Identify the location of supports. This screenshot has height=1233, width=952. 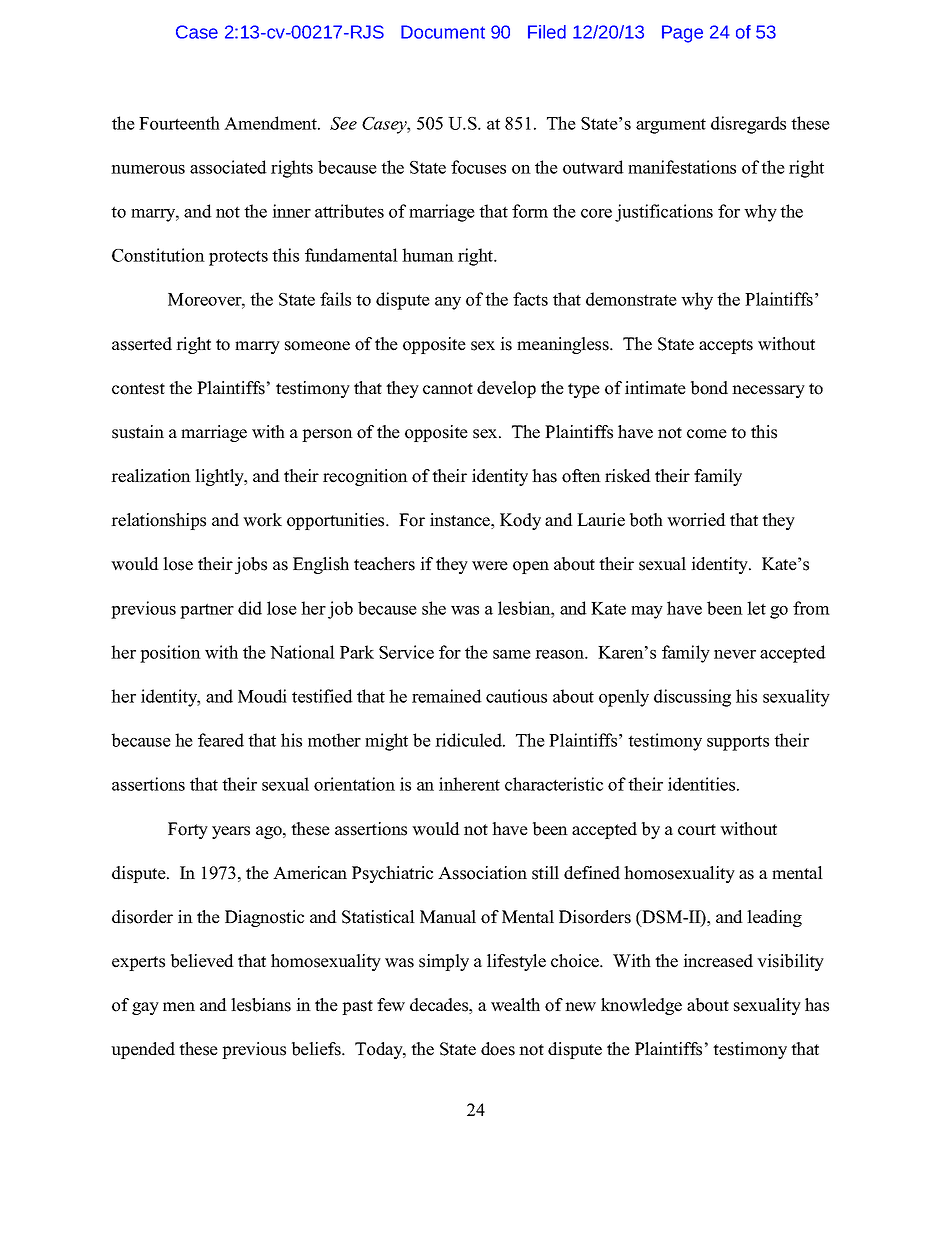
(738, 743).
